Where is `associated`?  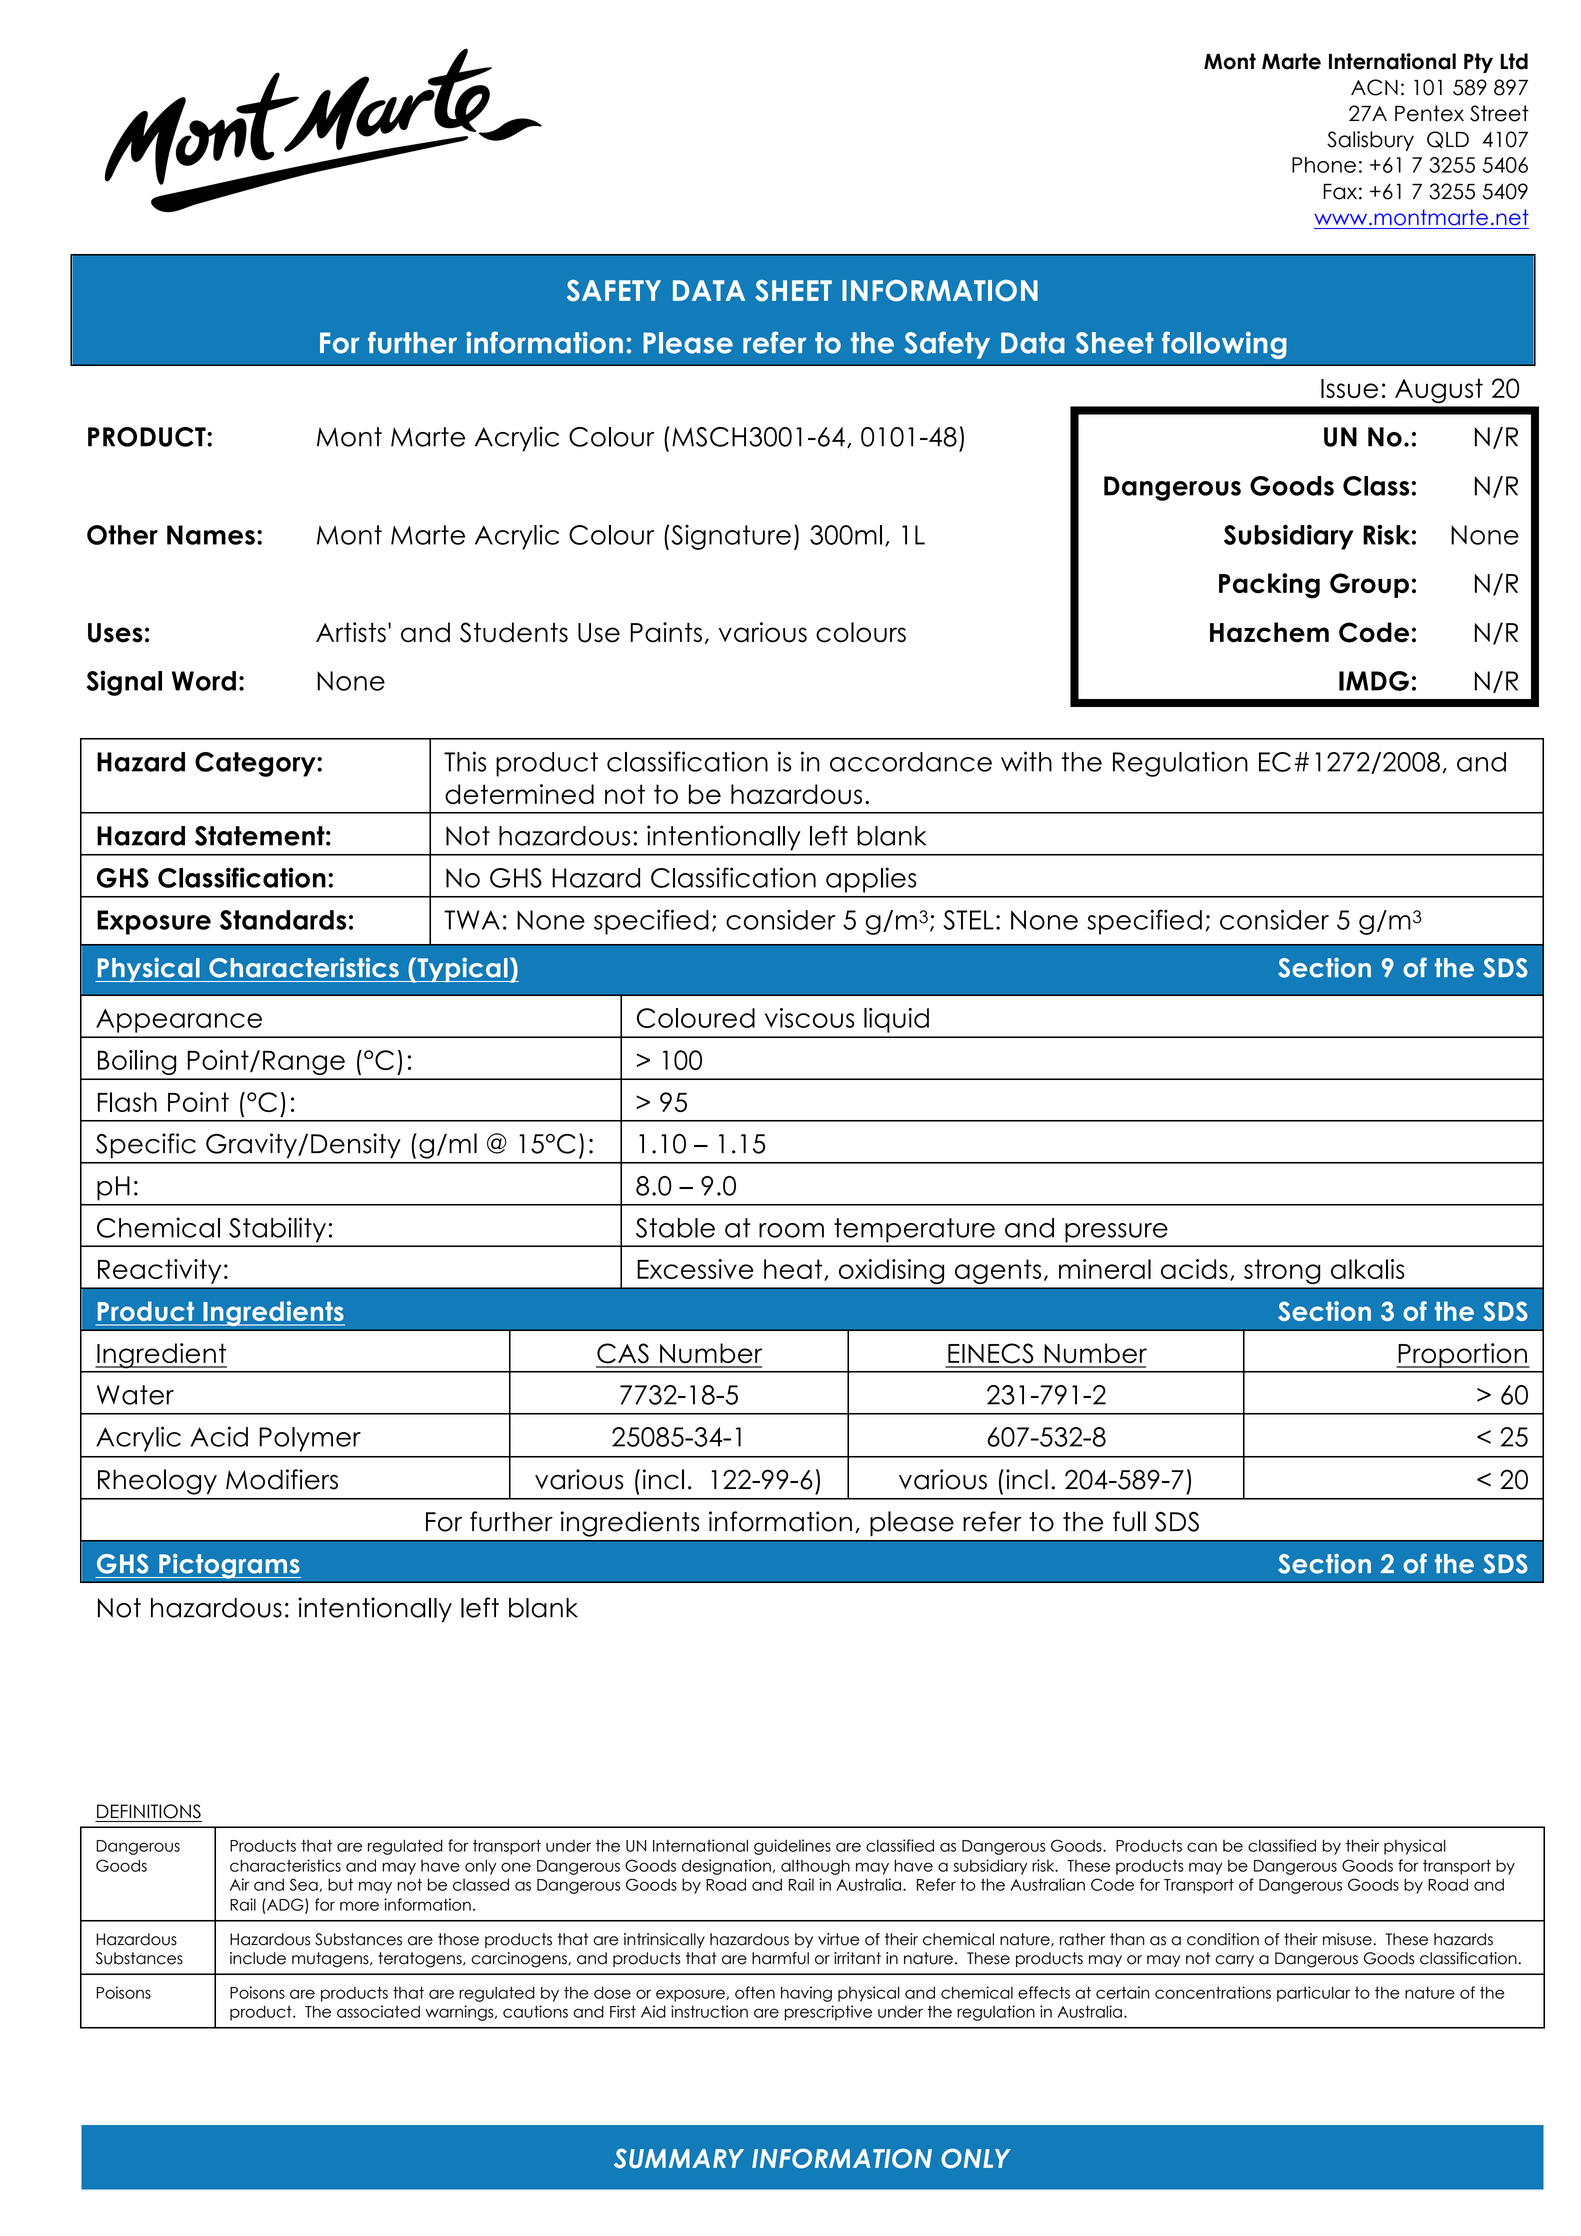 associated is located at coordinates (378, 2011).
